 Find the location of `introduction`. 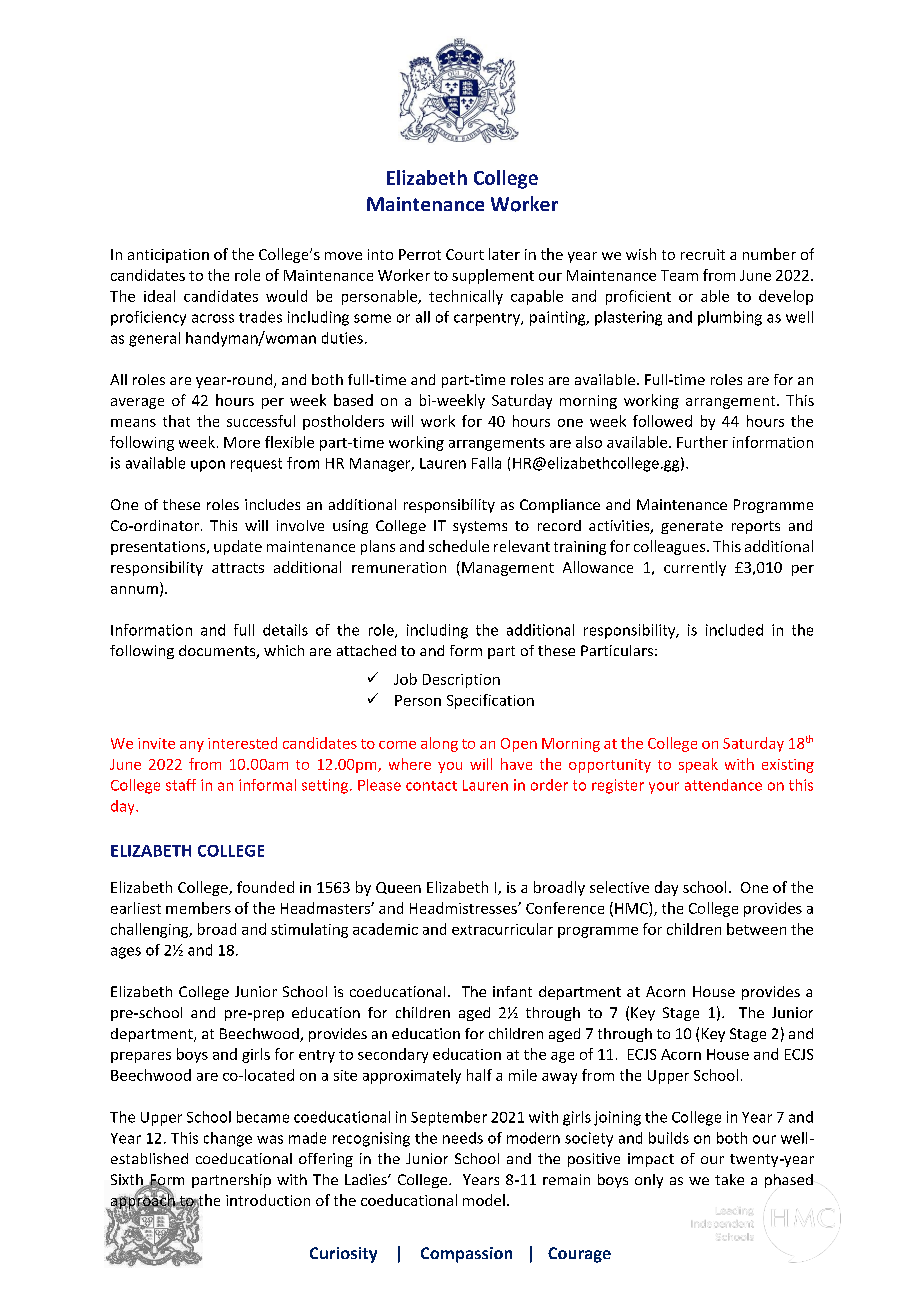

introduction is located at coordinates (268, 1200).
